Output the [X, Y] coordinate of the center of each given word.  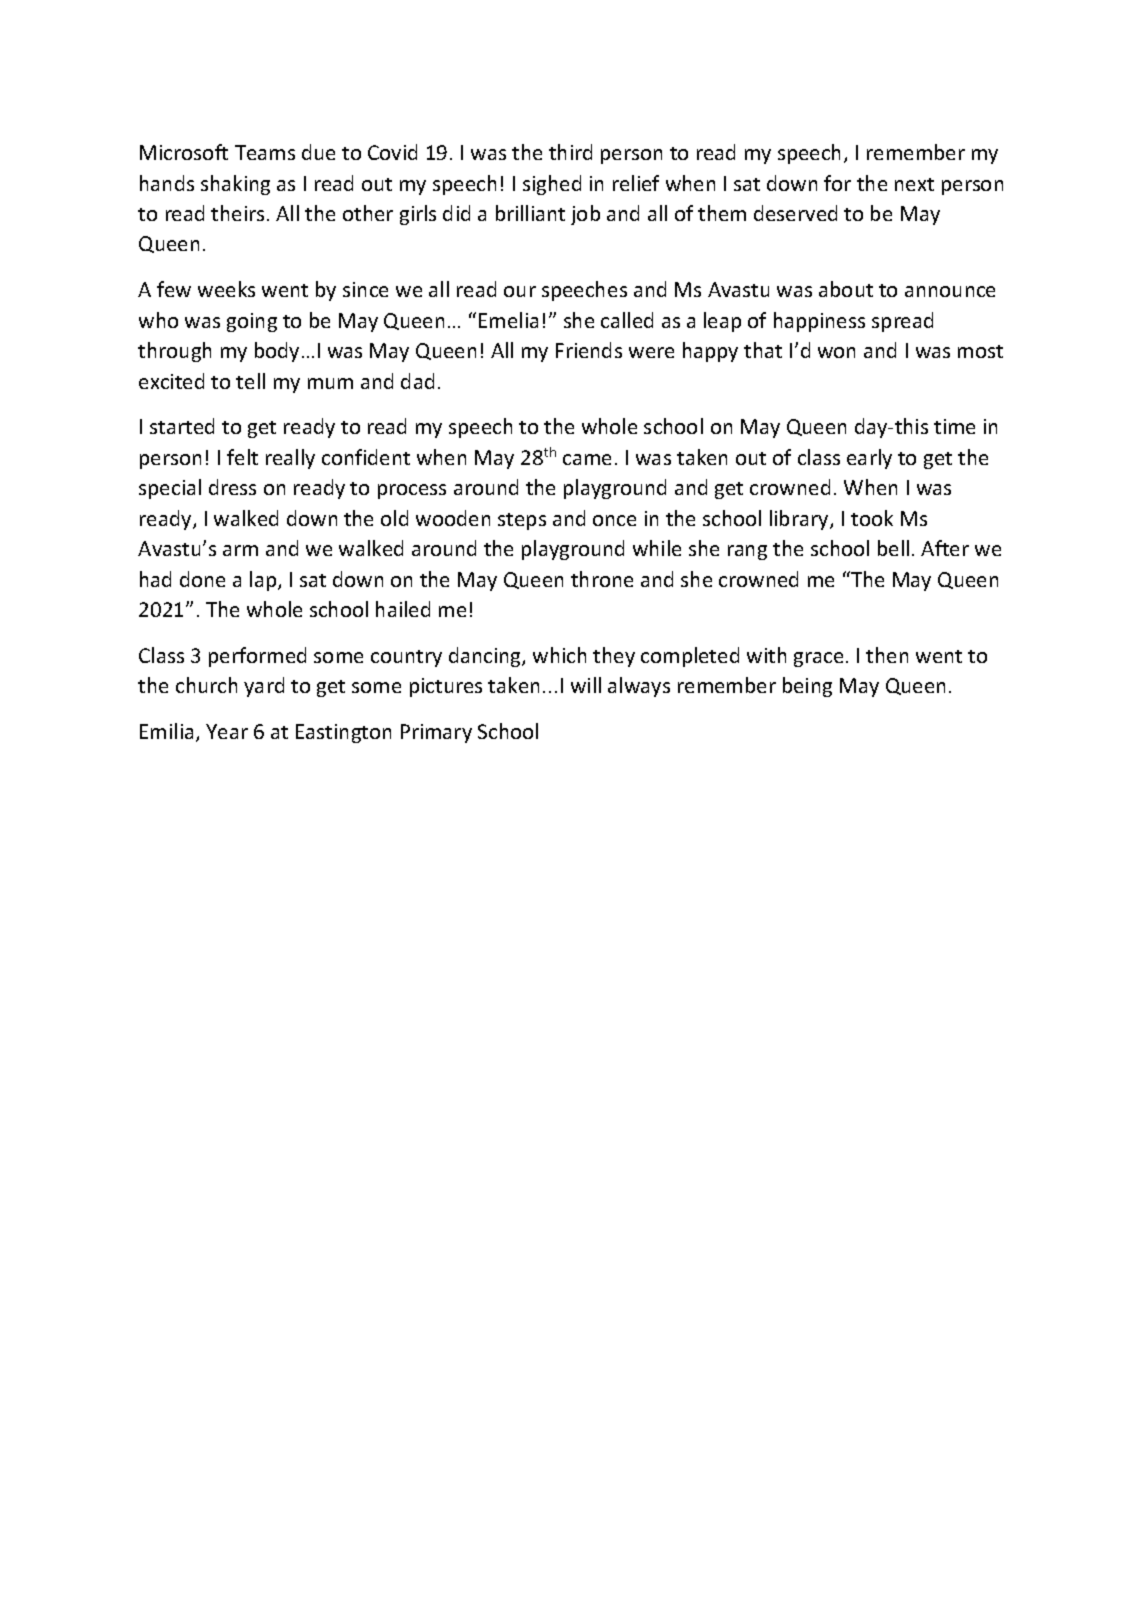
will [586, 685]
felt [242, 457]
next [914, 184]
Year [227, 731]
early [869, 459]
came [587, 459]
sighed [552, 185]
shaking [235, 185]
